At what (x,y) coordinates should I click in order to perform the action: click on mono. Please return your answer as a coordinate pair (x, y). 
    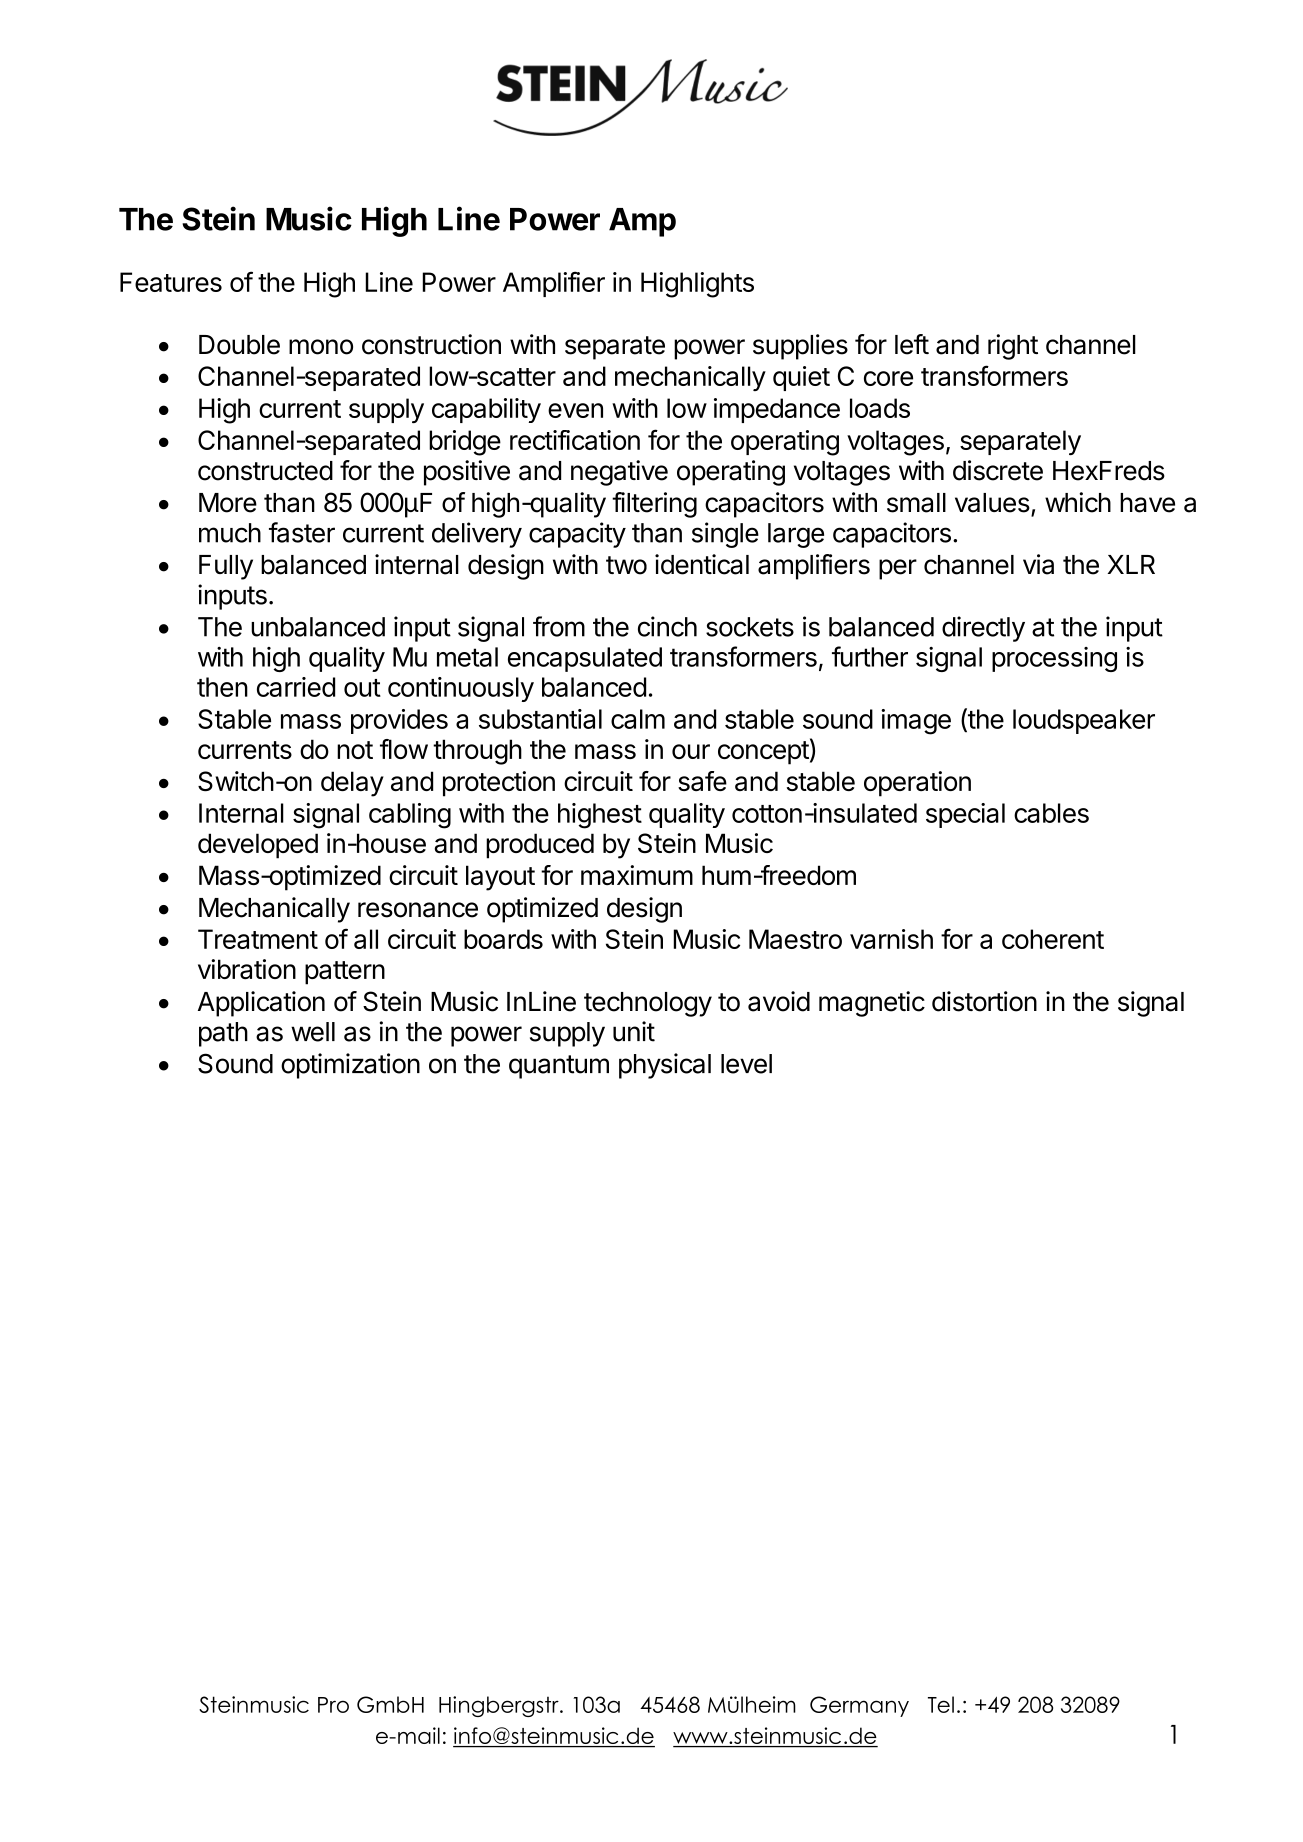
    Looking at the image, I should click on (321, 347).
